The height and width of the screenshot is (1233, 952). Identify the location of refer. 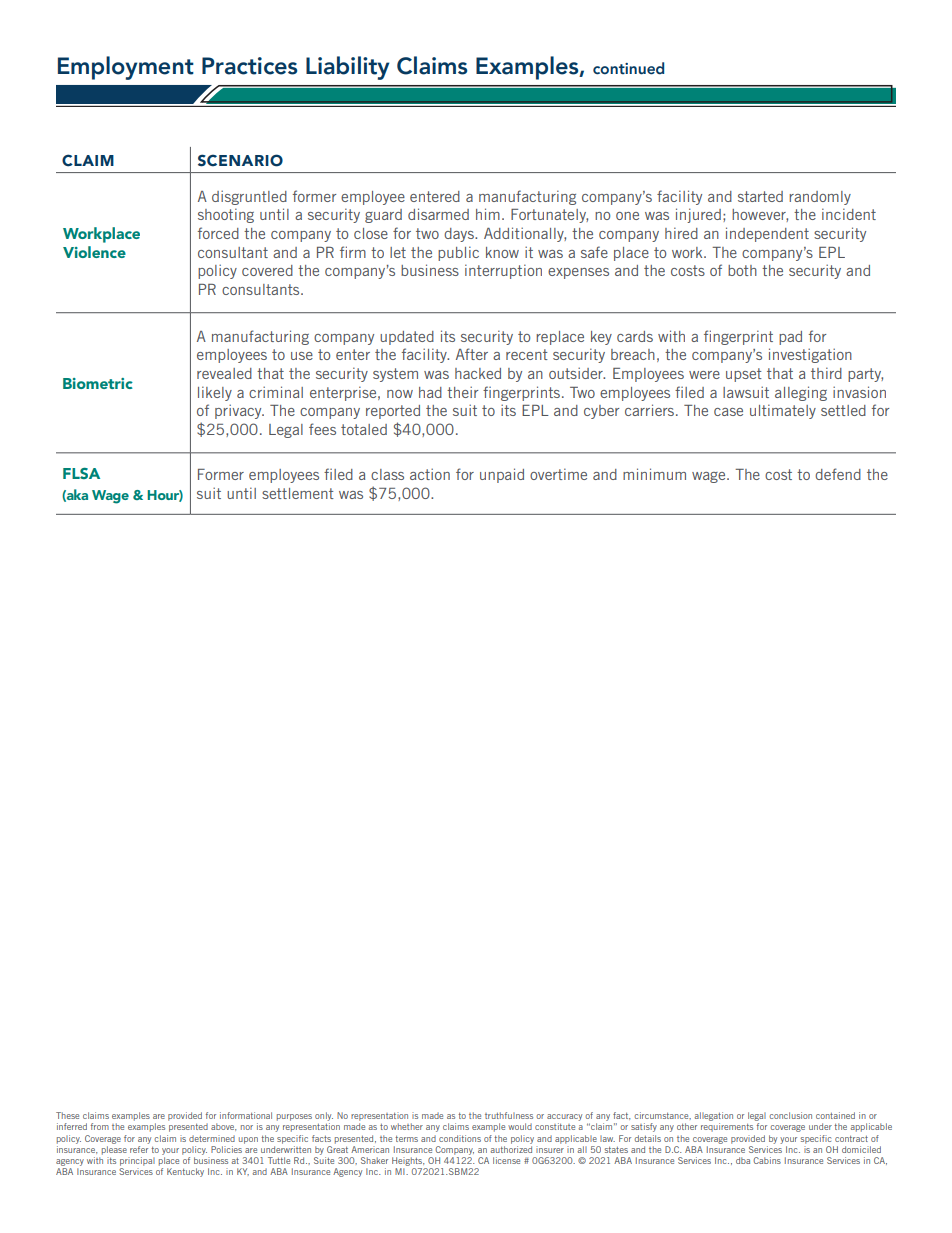
(139, 1148).
